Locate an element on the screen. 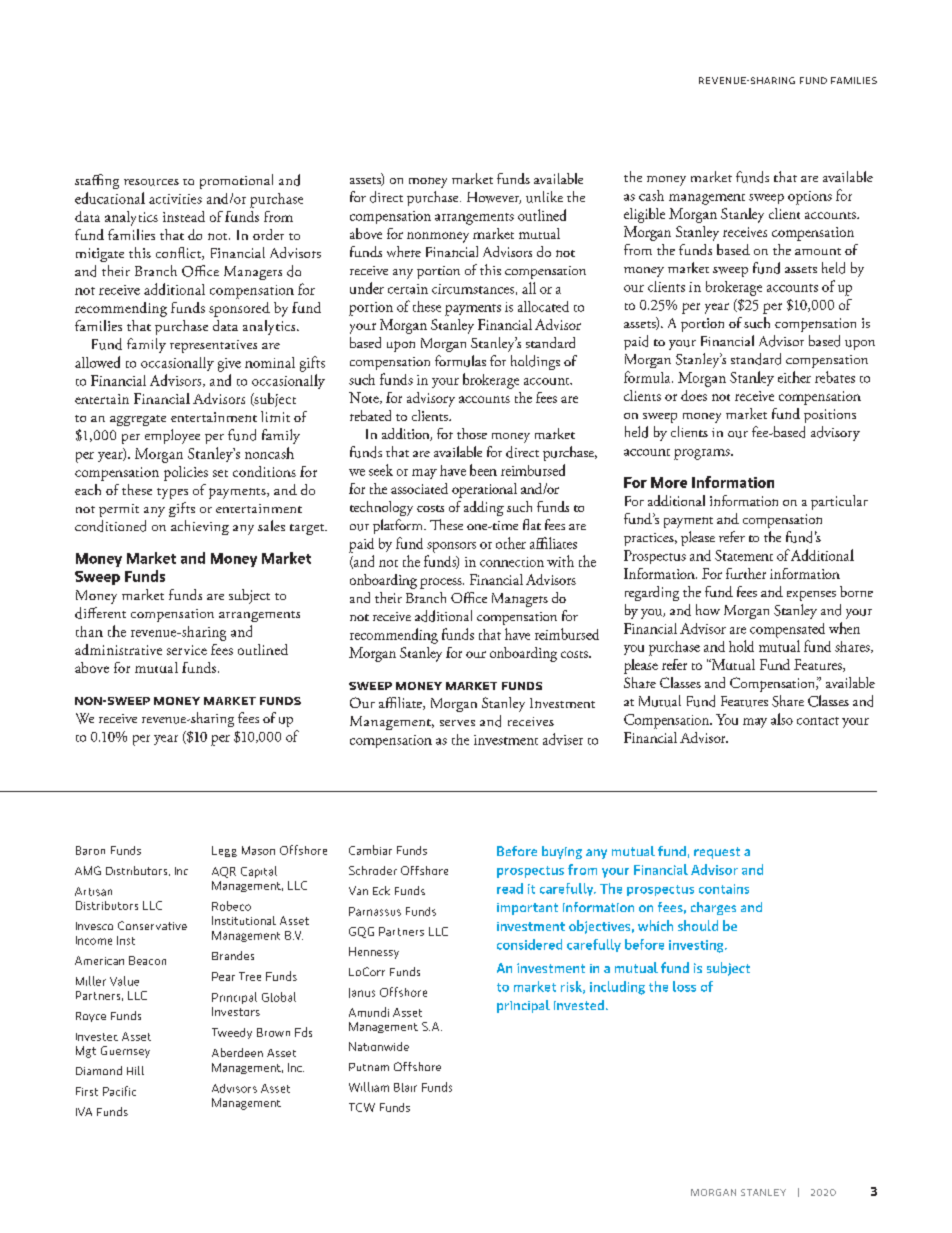 This screenshot has height=1233, width=952. particular is located at coordinates (839, 502).
